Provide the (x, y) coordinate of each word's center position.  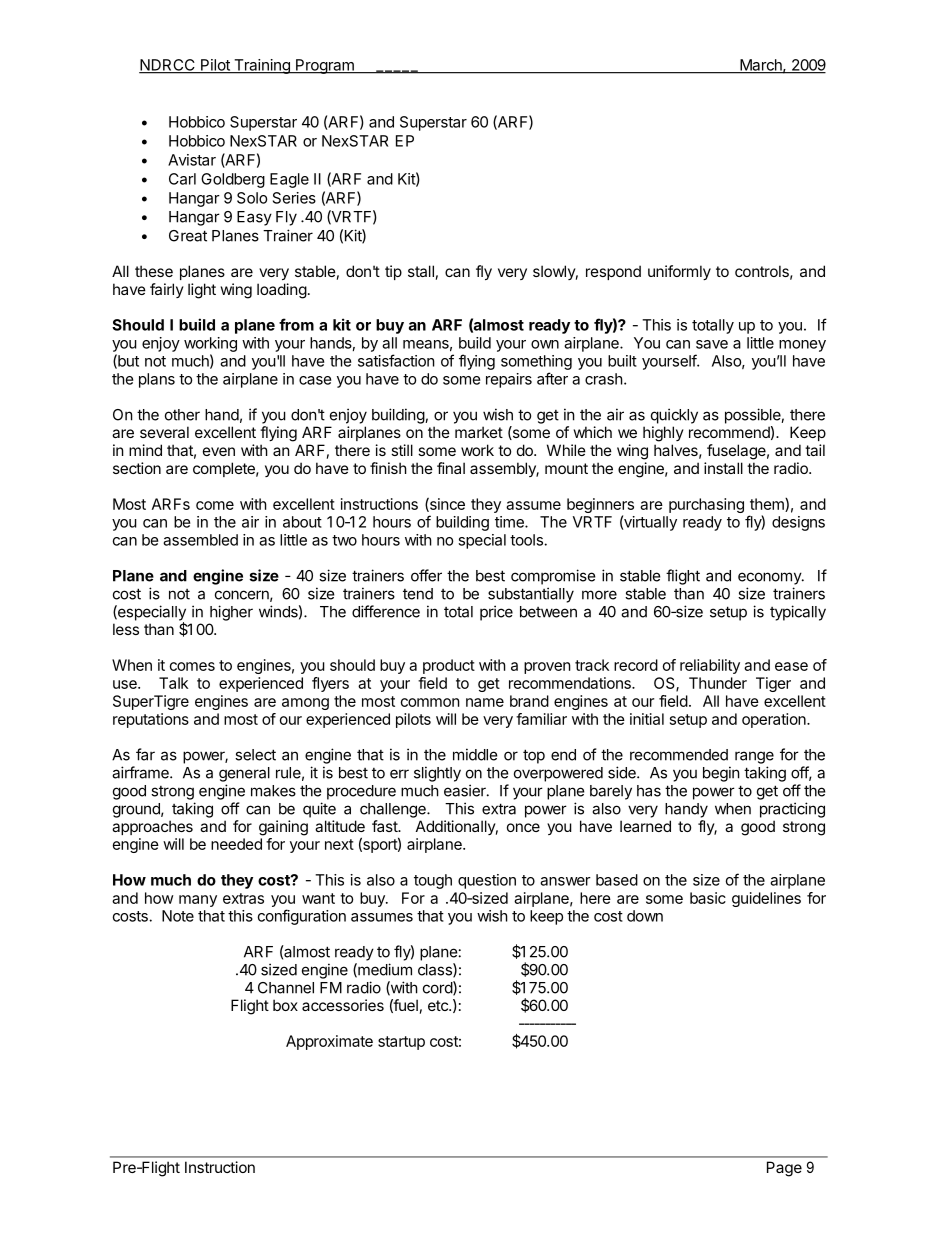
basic (708, 898)
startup (401, 1043)
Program (325, 66)
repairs (509, 380)
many (198, 901)
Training (262, 66)
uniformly (679, 272)
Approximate (329, 1042)
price (496, 613)
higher (231, 613)
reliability (710, 666)
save (712, 344)
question (487, 881)
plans (157, 380)
